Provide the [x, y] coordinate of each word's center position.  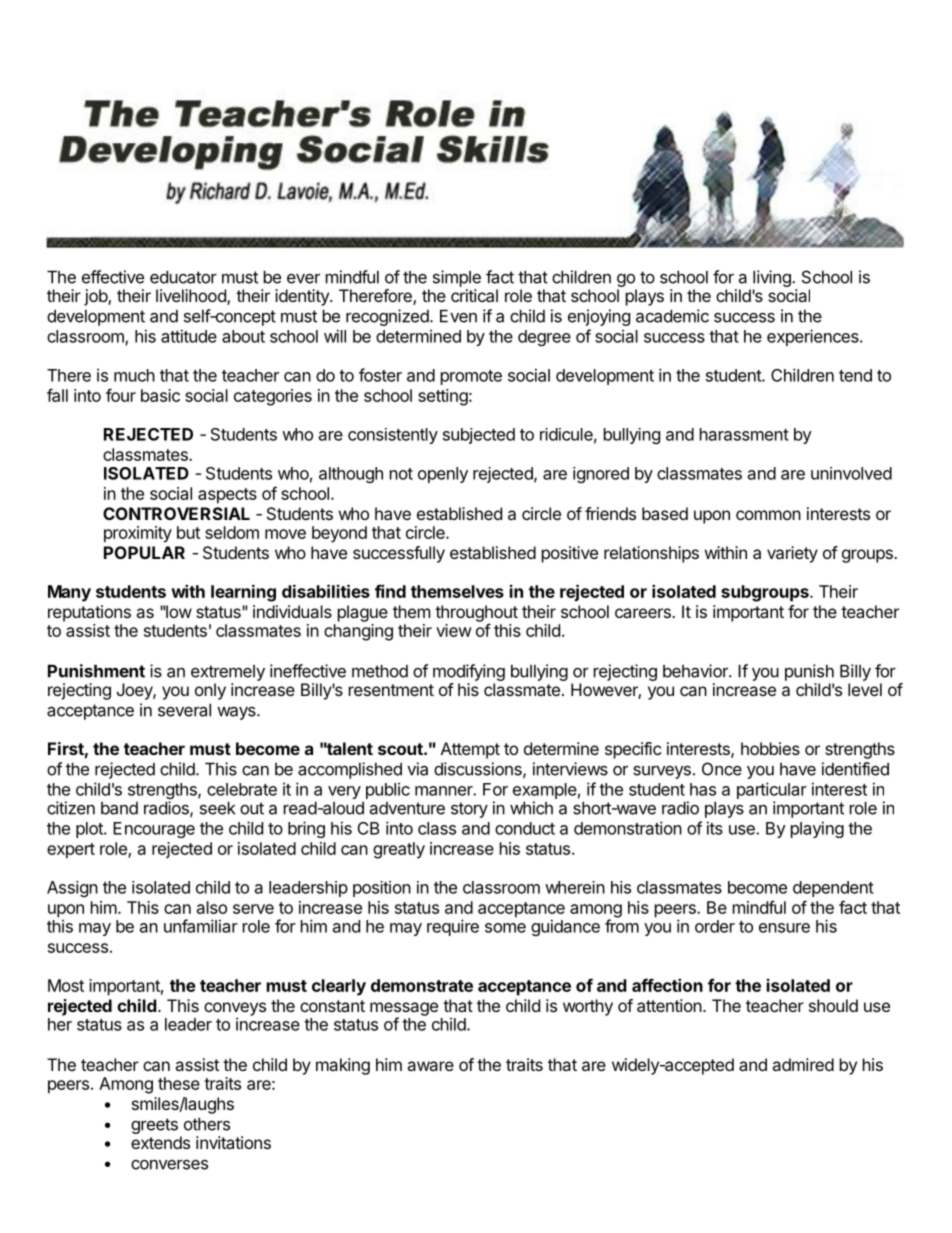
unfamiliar [201, 926]
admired [803, 1064]
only [210, 691]
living [773, 280]
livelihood [192, 297]
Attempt [470, 750]
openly [443, 475]
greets [154, 1126]
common [768, 515]
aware [430, 1066]
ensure [784, 928]
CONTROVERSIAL [176, 513]
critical [474, 295]
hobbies [770, 748]
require [453, 927]
